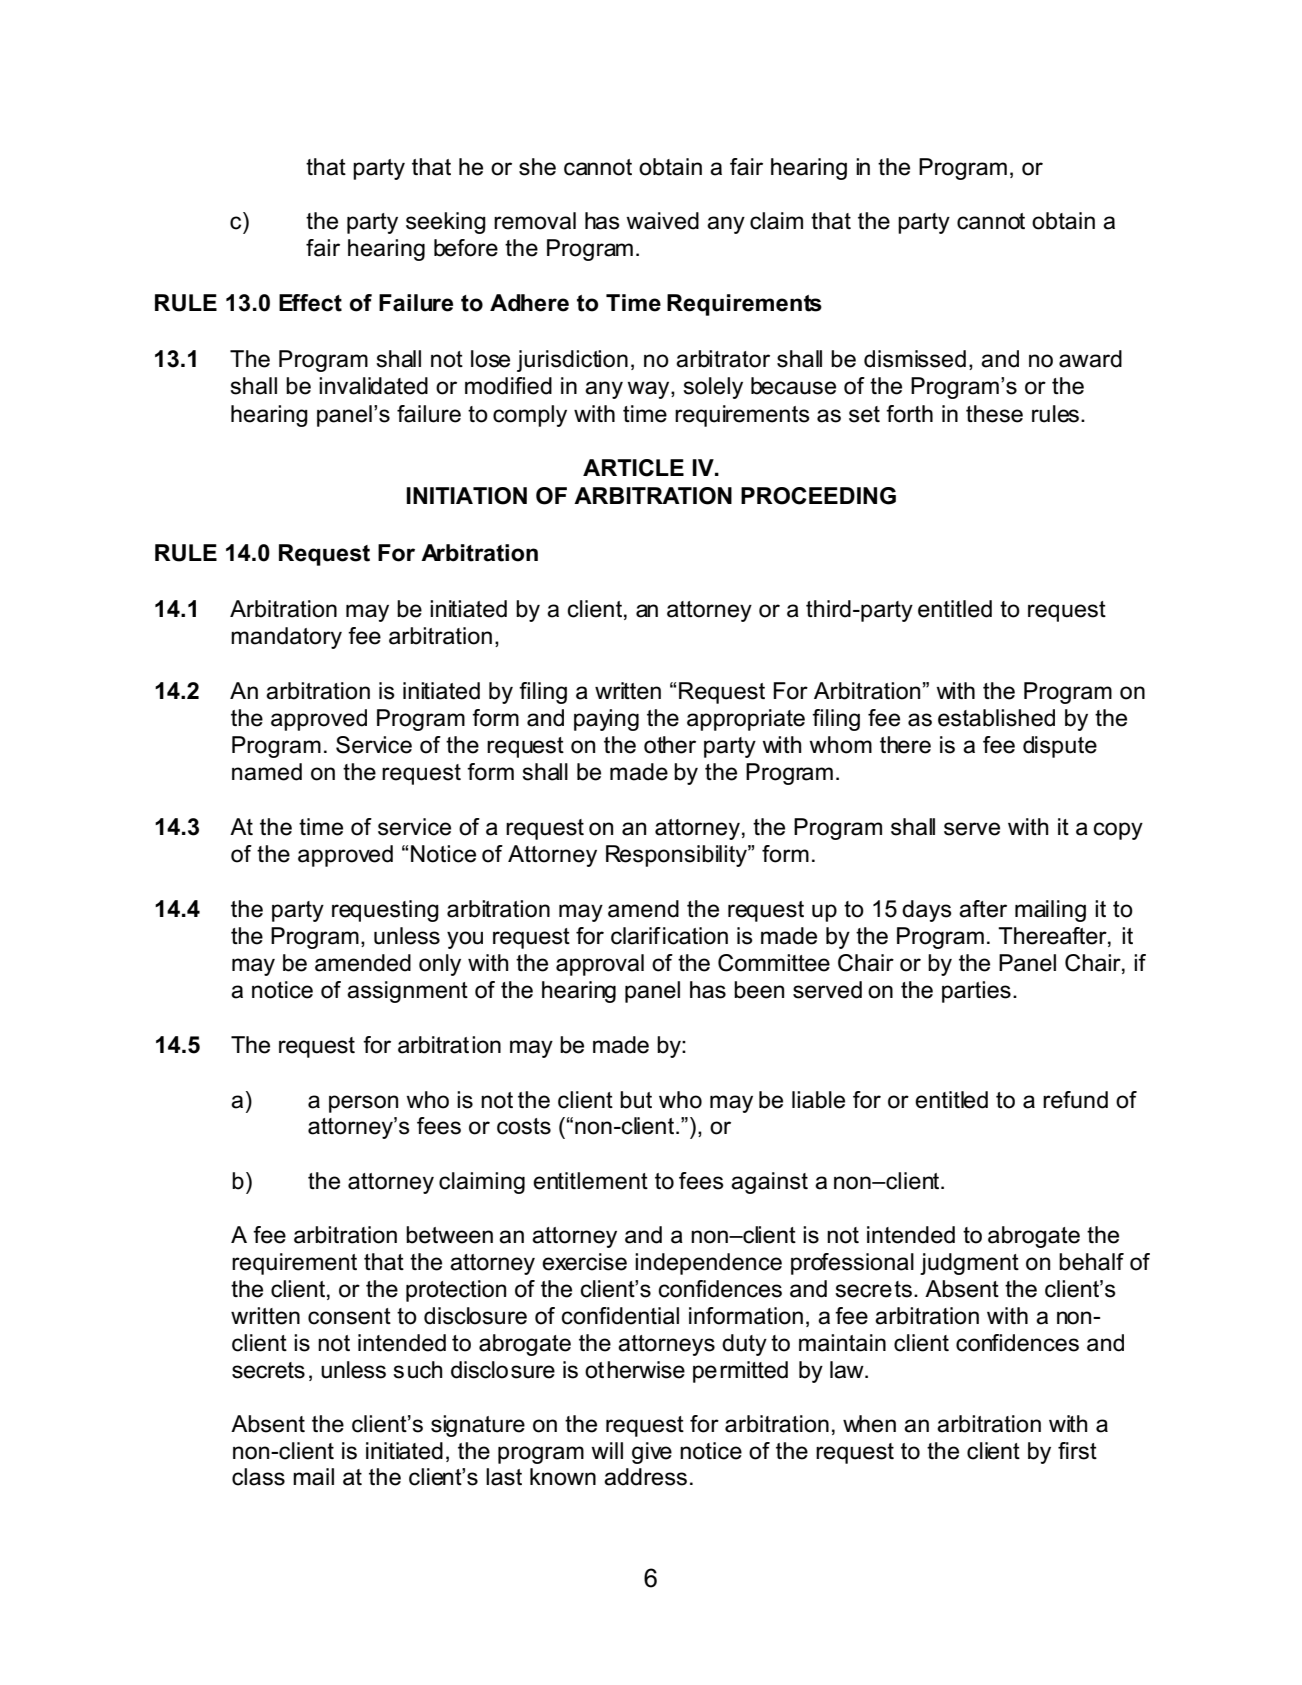 Image resolution: width=1302 pixels, height=1685 pixels. Describe the element at coordinates (466, 496) in the screenshot. I see `INITIATION` at that location.
